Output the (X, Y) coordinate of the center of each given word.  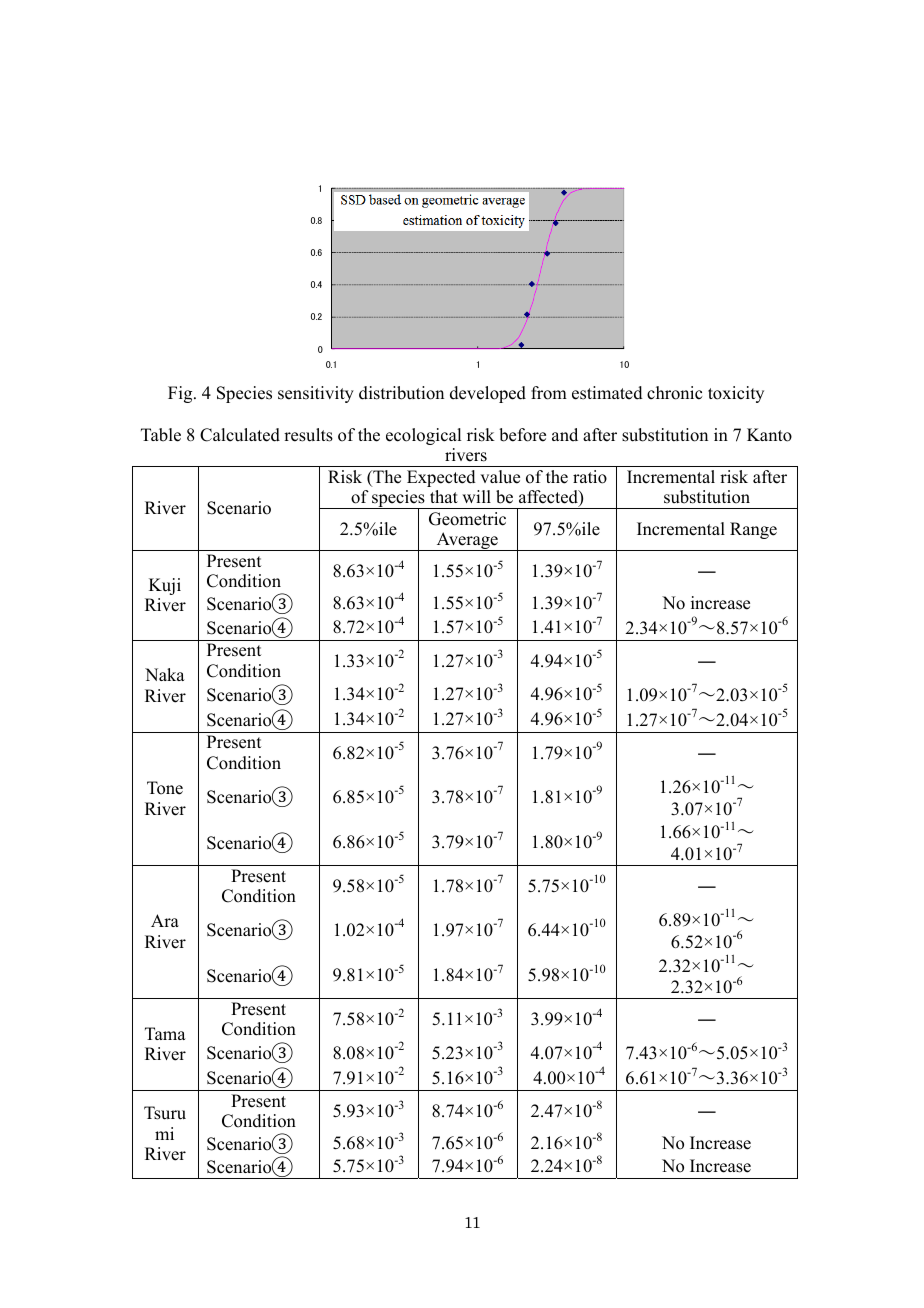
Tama (165, 1033)
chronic (674, 393)
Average (467, 541)
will (476, 496)
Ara (165, 920)
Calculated (240, 435)
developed (488, 394)
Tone (165, 788)
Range (753, 530)
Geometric (467, 519)
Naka (165, 674)
